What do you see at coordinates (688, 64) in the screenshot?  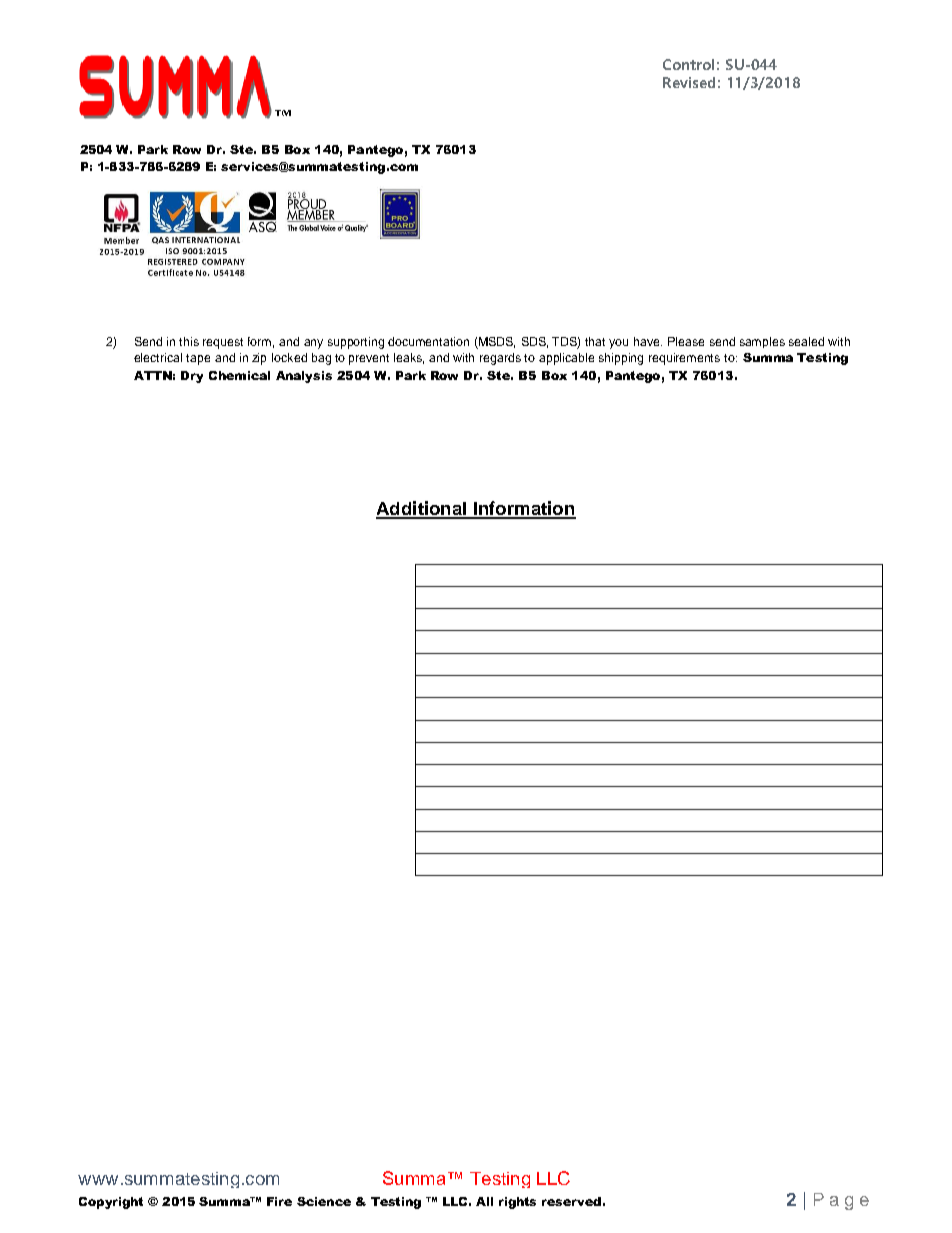 I see `Control` at bounding box center [688, 64].
